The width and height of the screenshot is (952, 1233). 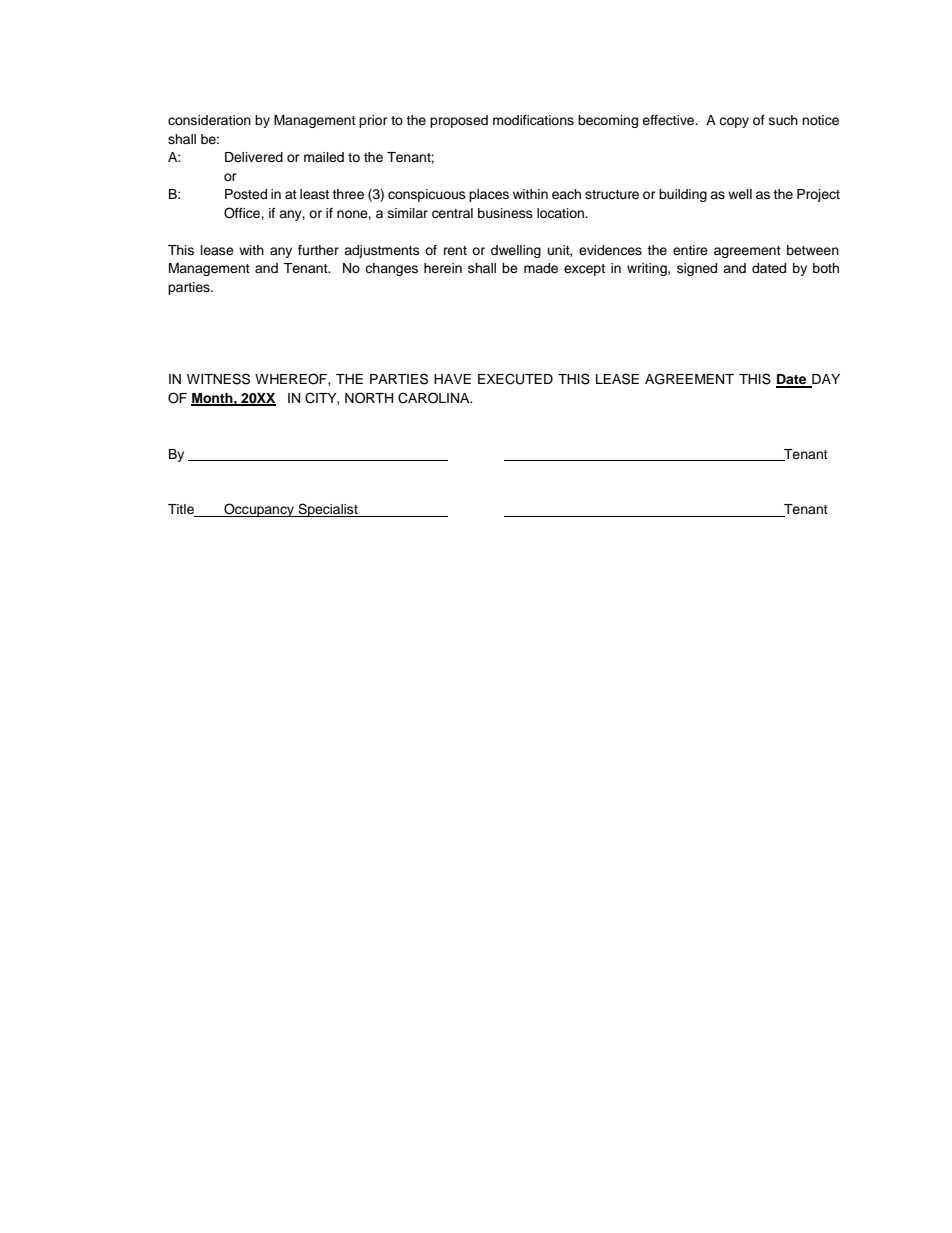 I want to click on modifications, so click(x=533, y=120).
